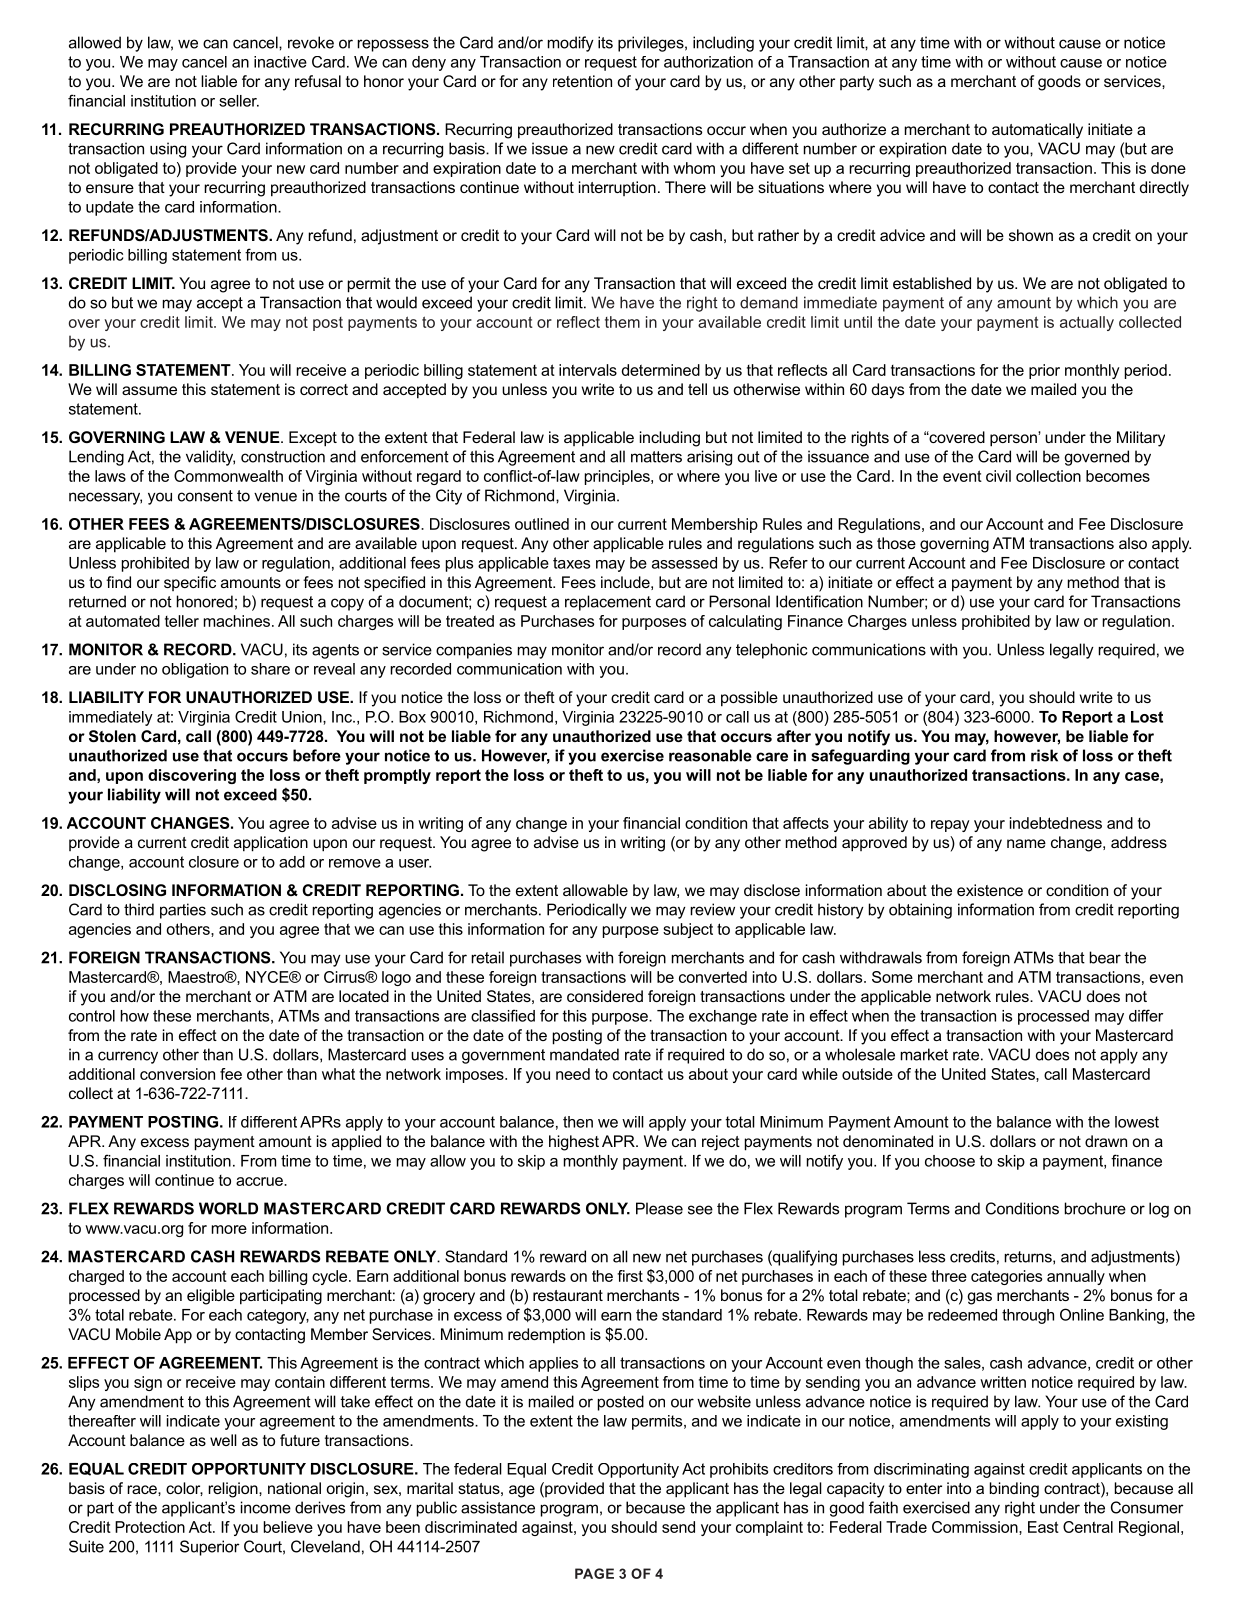 This image has width=1237, height=1601. Describe the element at coordinates (582, 81) in the image. I see `retention` at that location.
